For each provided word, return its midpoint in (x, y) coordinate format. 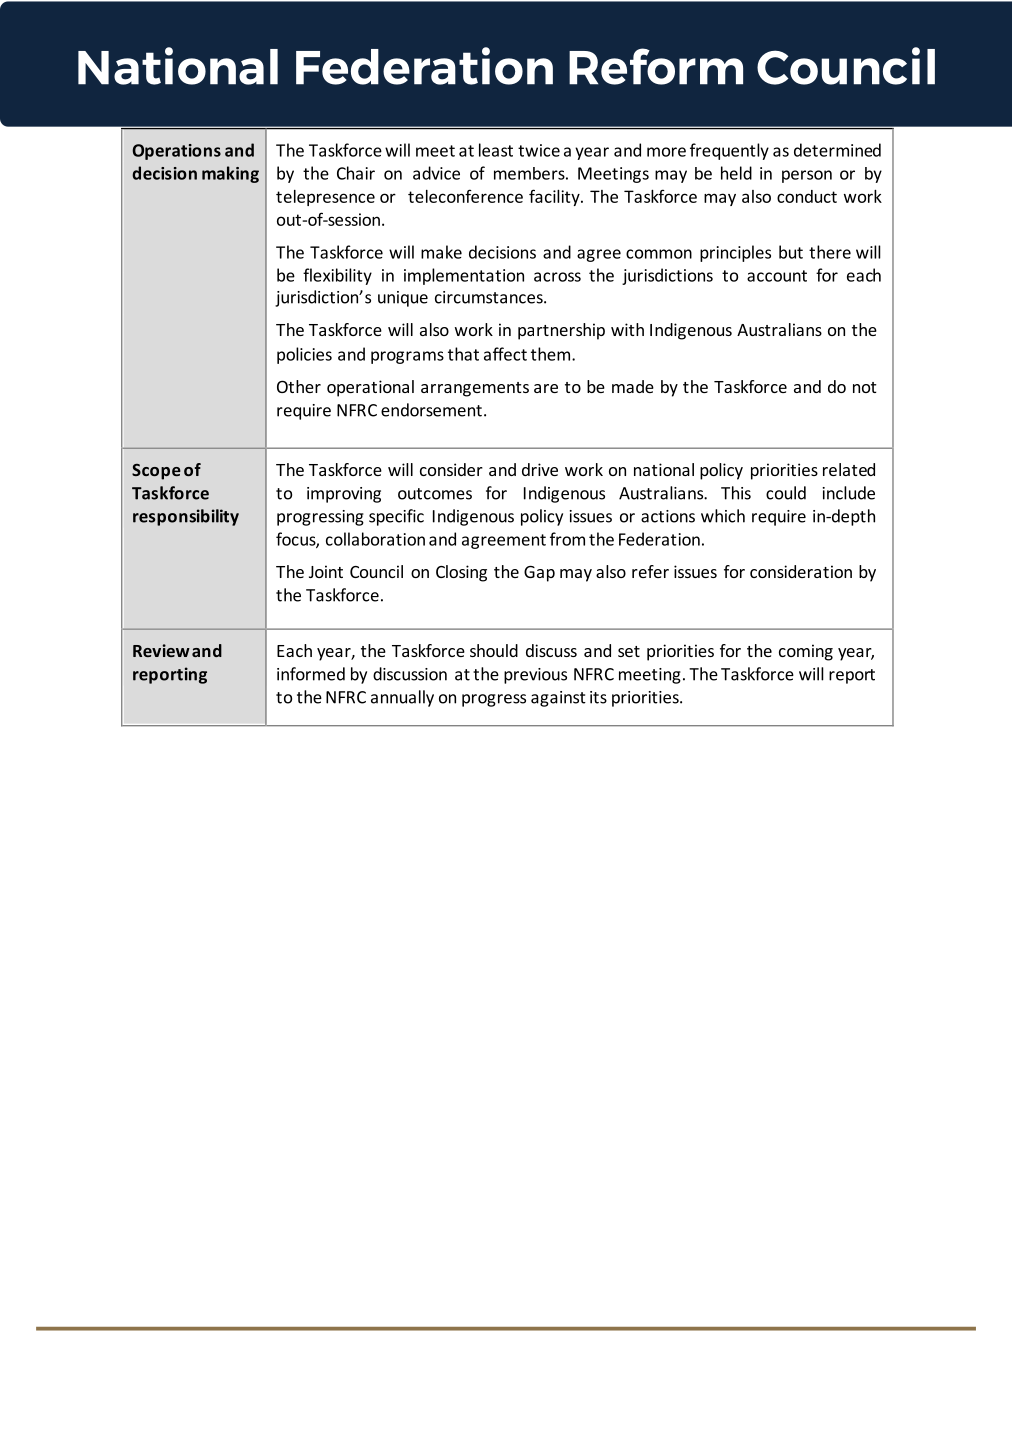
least (496, 150)
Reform (656, 66)
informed (311, 674)
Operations (176, 152)
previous (535, 676)
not (865, 387)
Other (299, 386)
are (546, 388)
